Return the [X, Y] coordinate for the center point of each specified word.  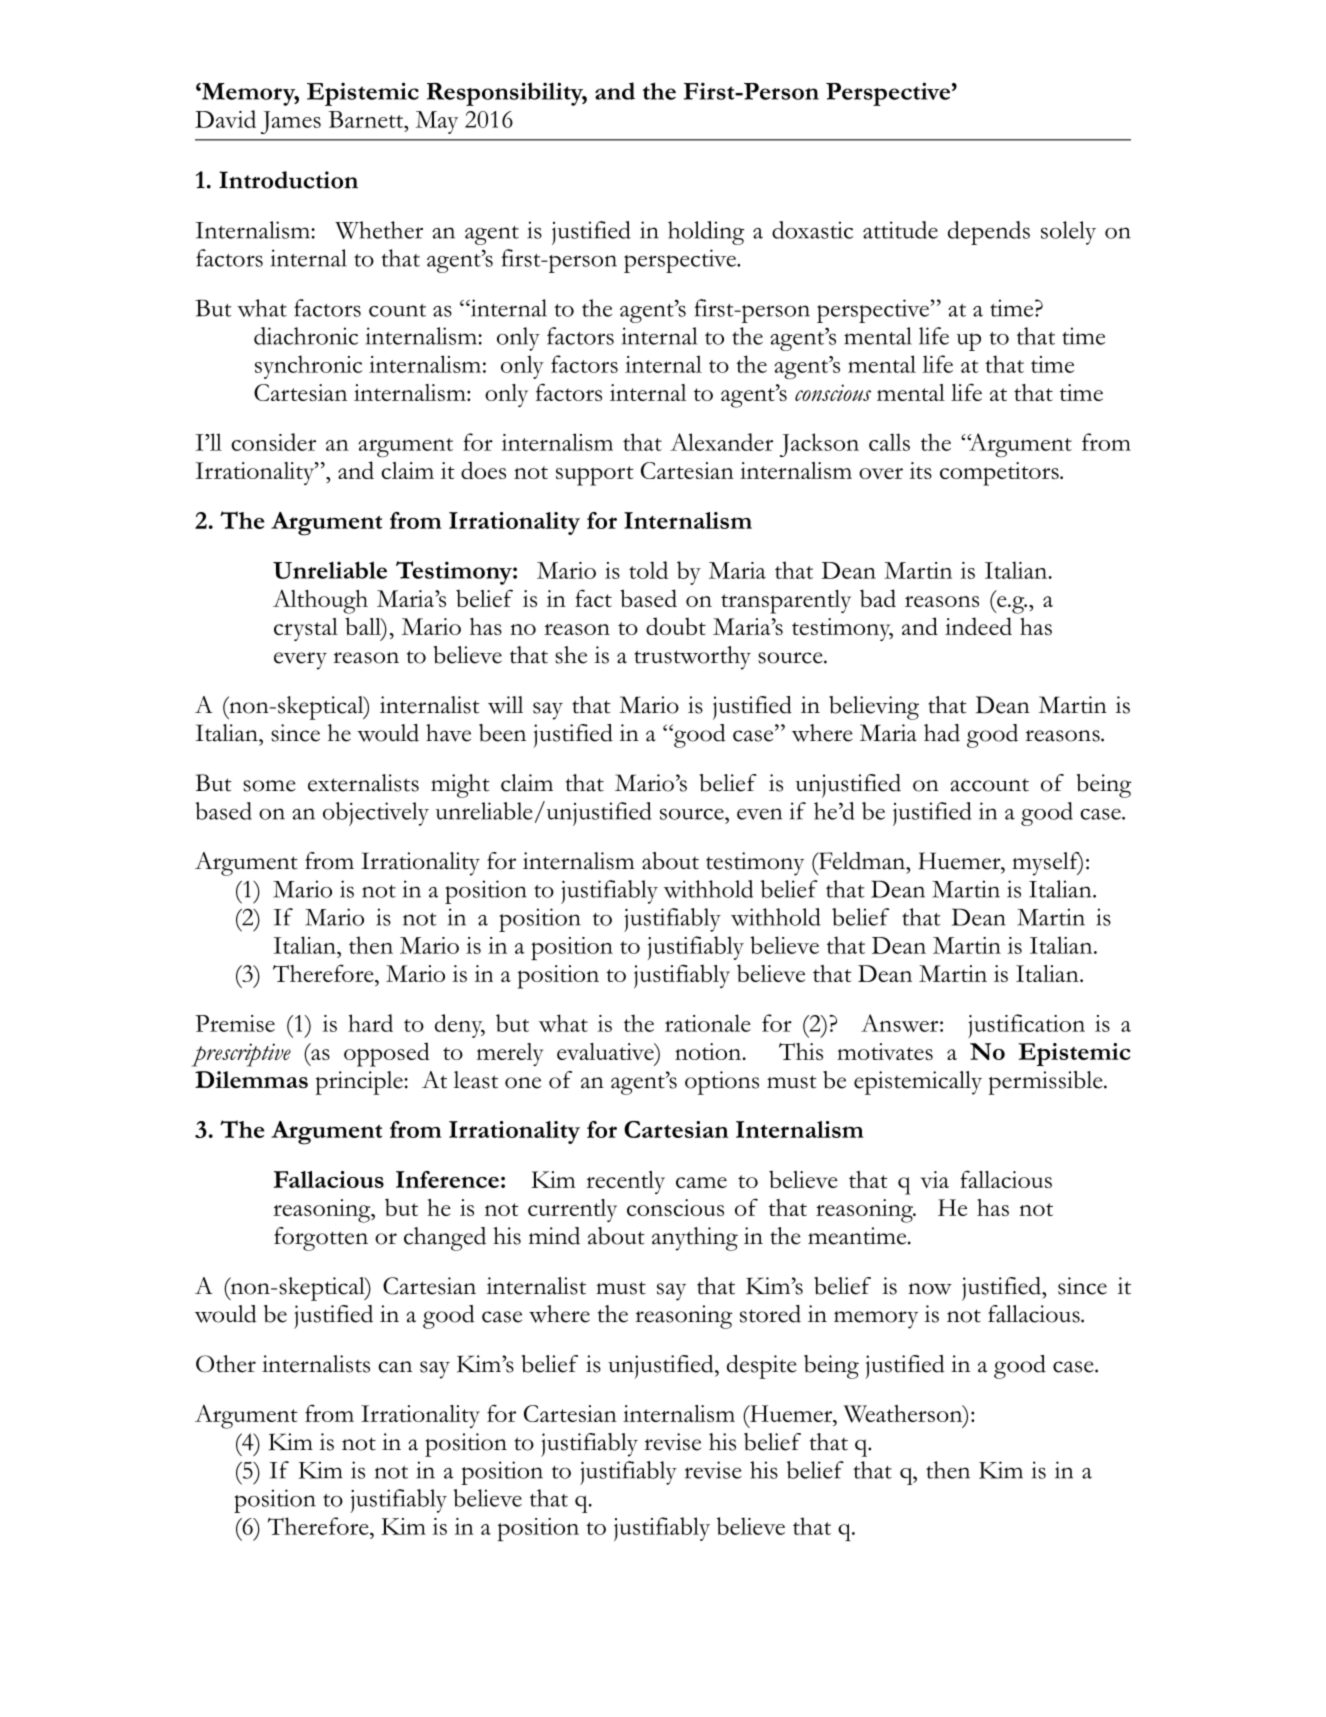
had [942, 733]
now [930, 1289]
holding [706, 233]
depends [989, 233]
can [395, 1367]
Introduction [288, 180]
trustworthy [692, 658]
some [269, 786]
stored [770, 1314]
